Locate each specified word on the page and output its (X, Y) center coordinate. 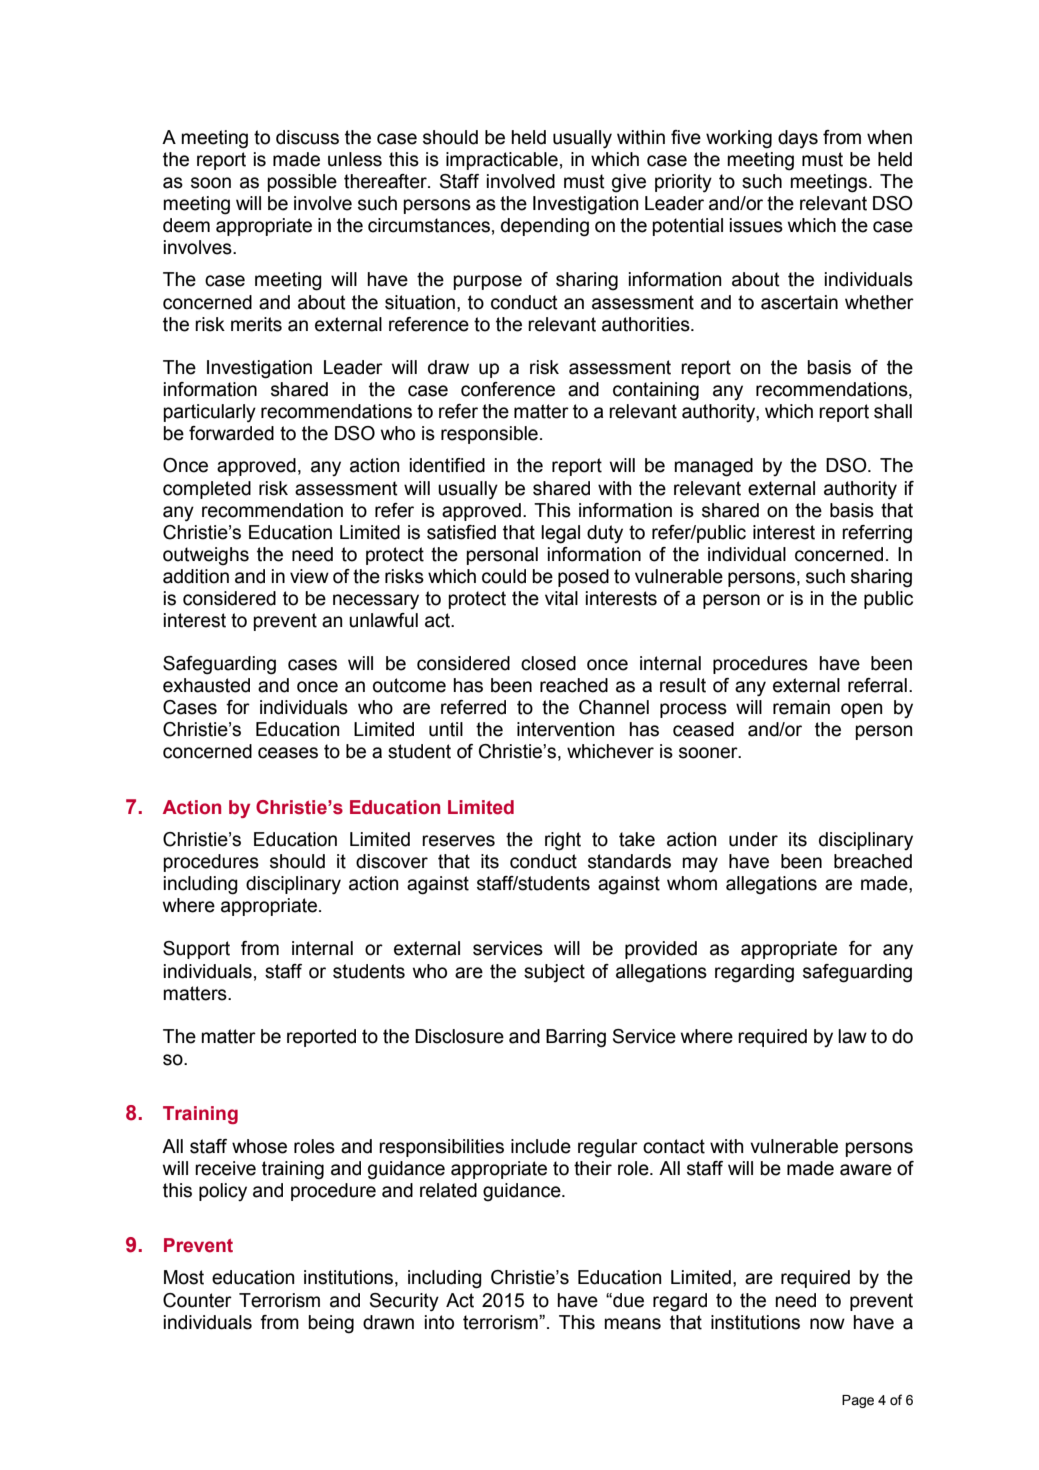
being (331, 1324)
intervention (565, 729)
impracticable (502, 161)
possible (302, 183)
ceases (288, 753)
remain (801, 707)
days (798, 139)
